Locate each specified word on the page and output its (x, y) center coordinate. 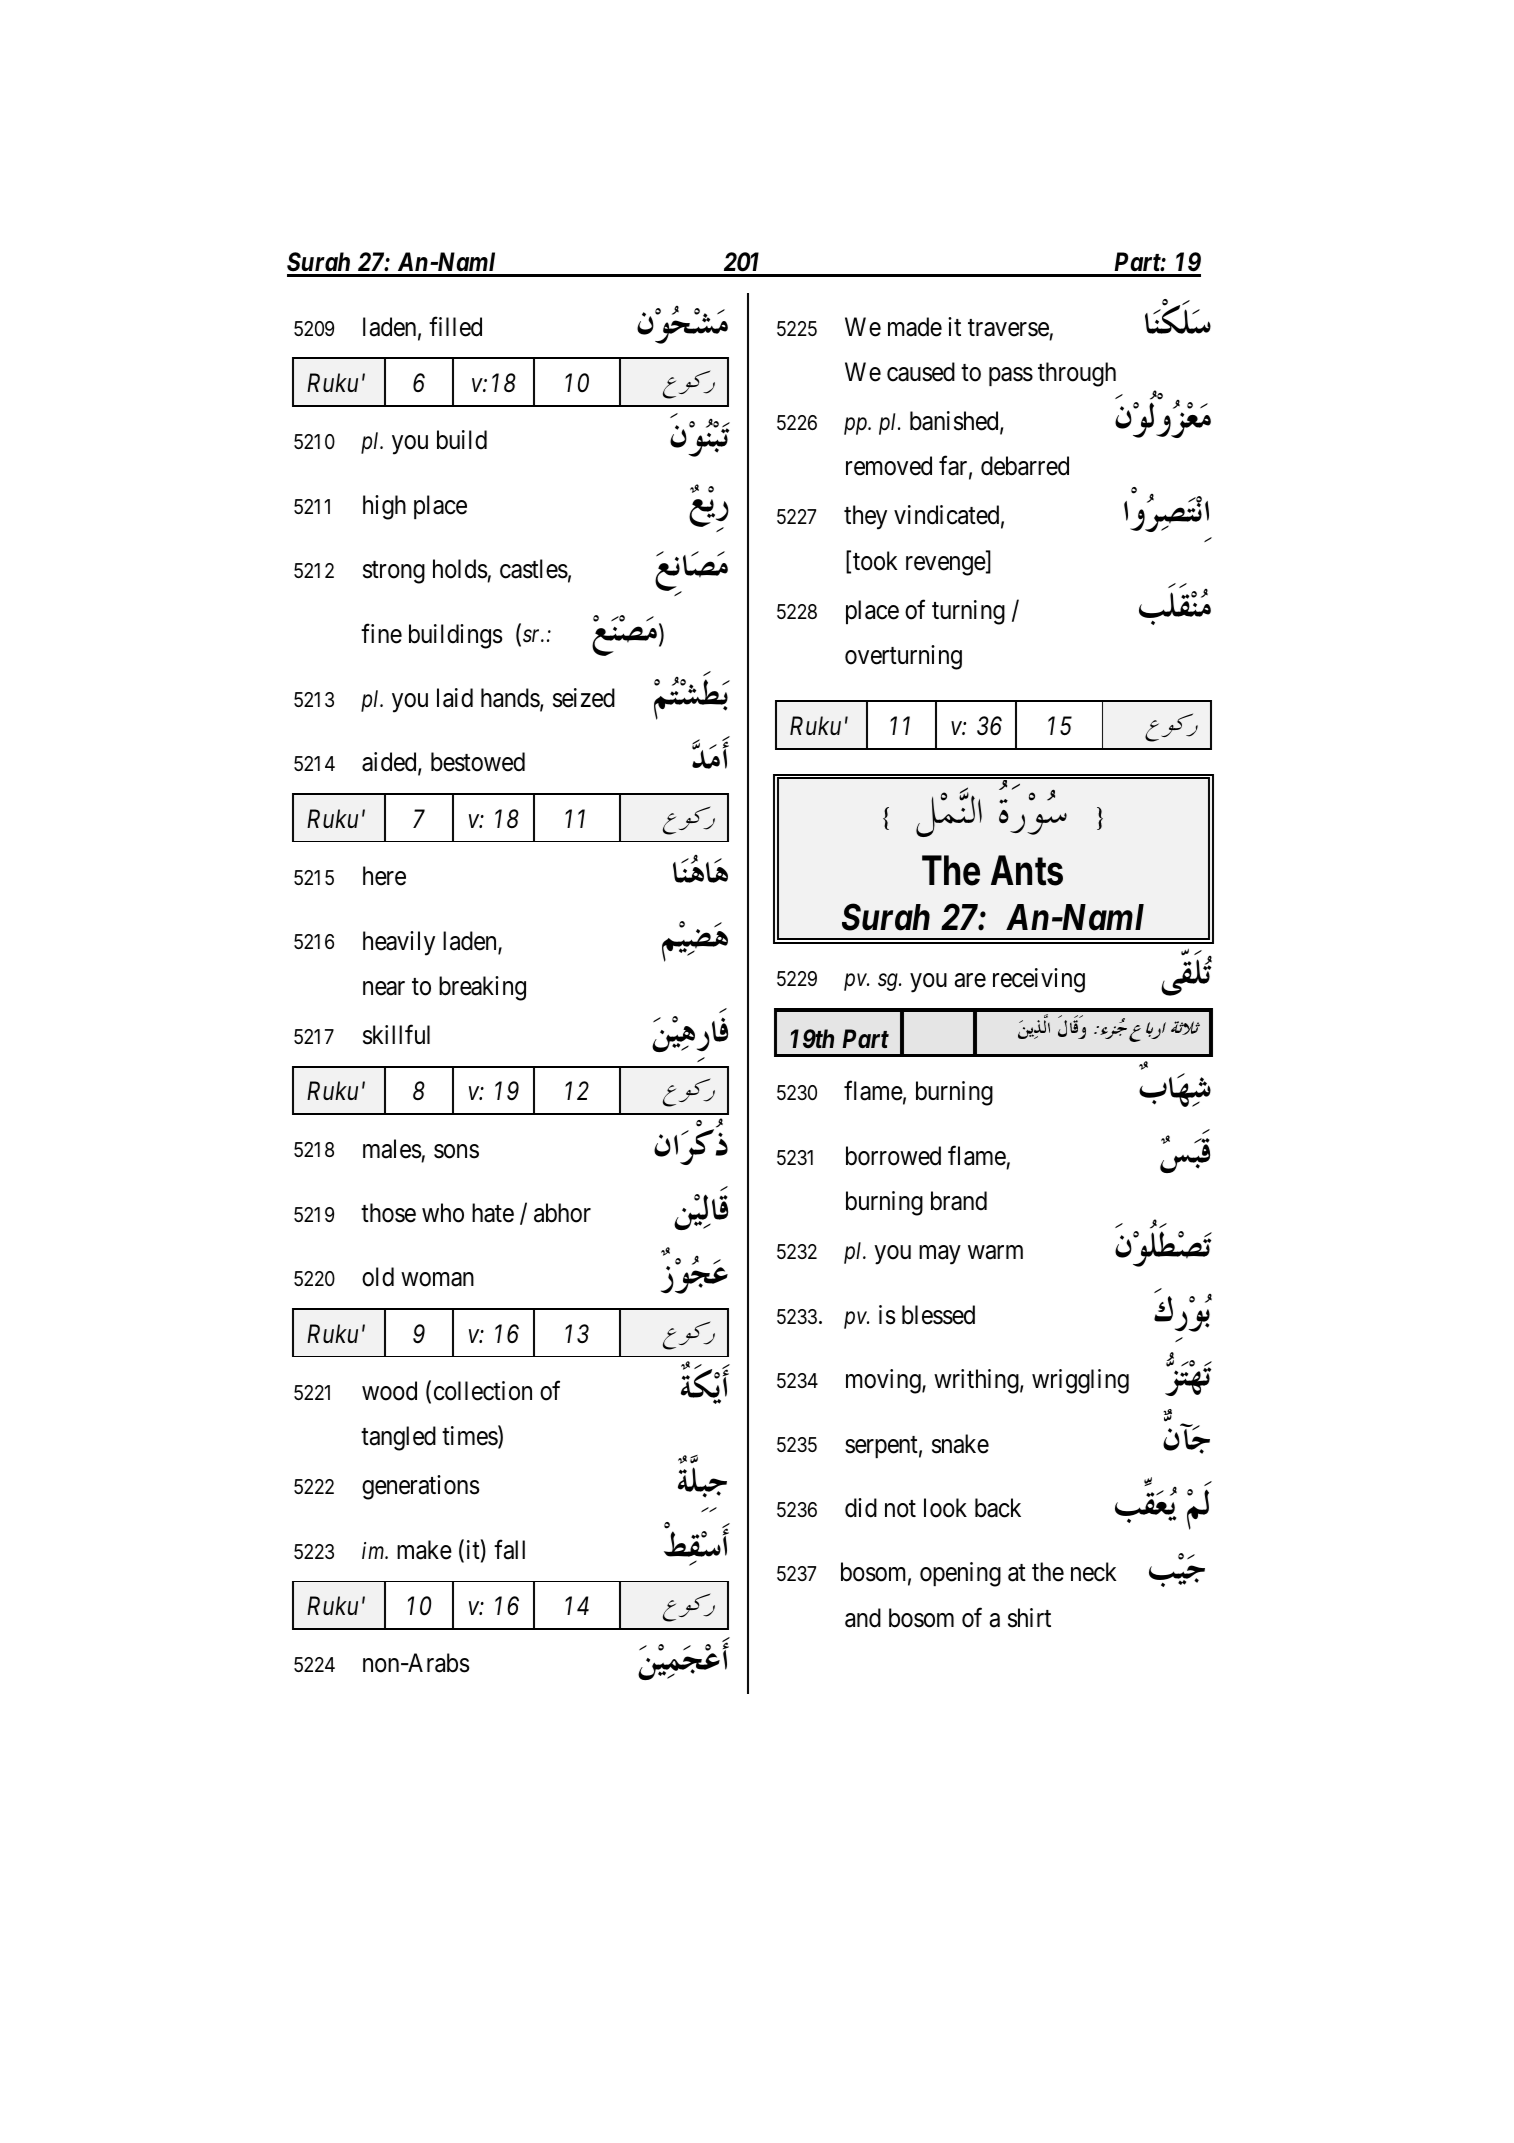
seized (584, 698)
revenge (946, 566)
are (970, 980)
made (915, 327)
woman (438, 1280)
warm (995, 1253)
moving (884, 1381)
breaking (482, 988)
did (861, 1508)
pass (1011, 376)
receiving (1039, 980)
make (424, 1550)
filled (455, 326)
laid (455, 698)
